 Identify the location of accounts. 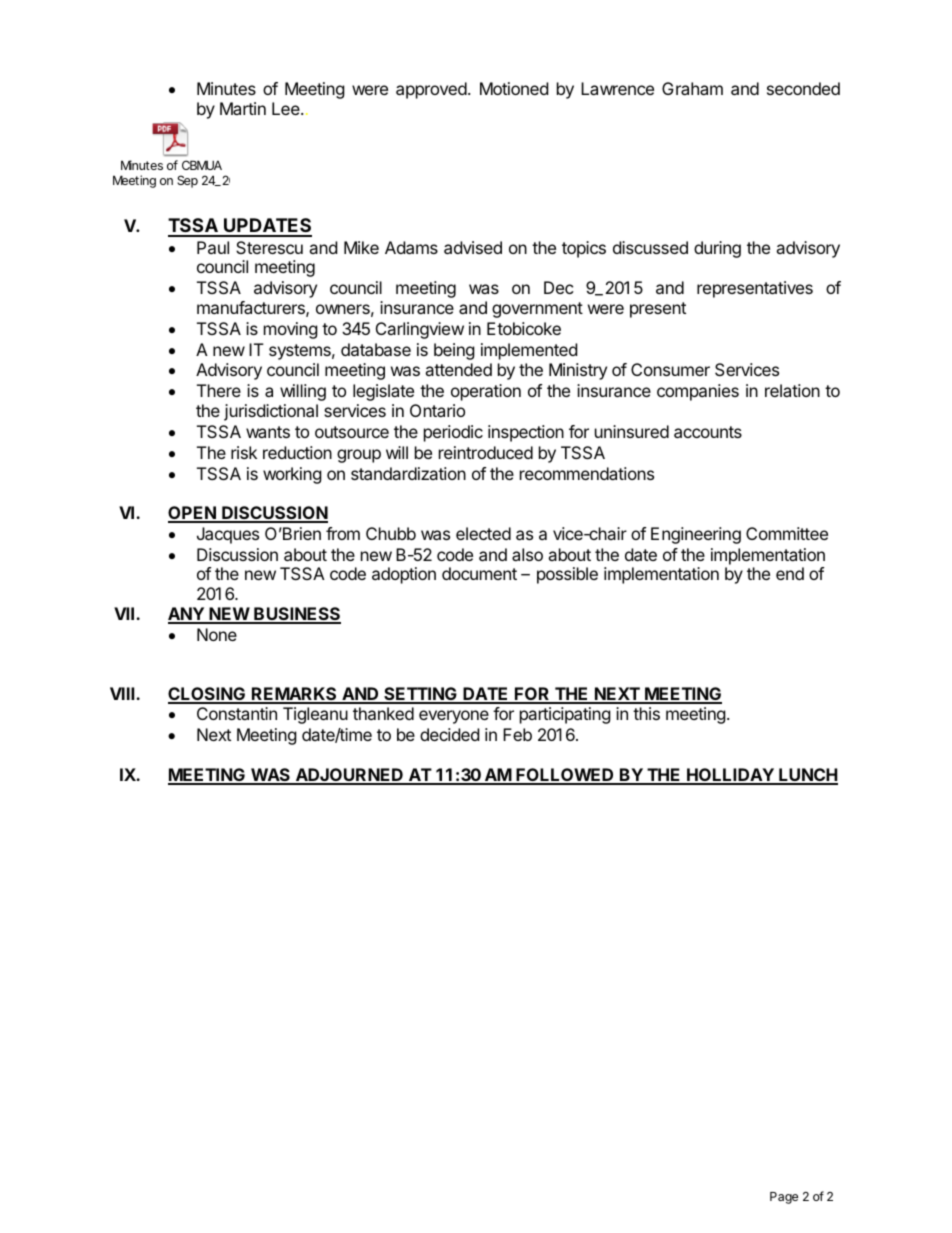
(708, 432).
